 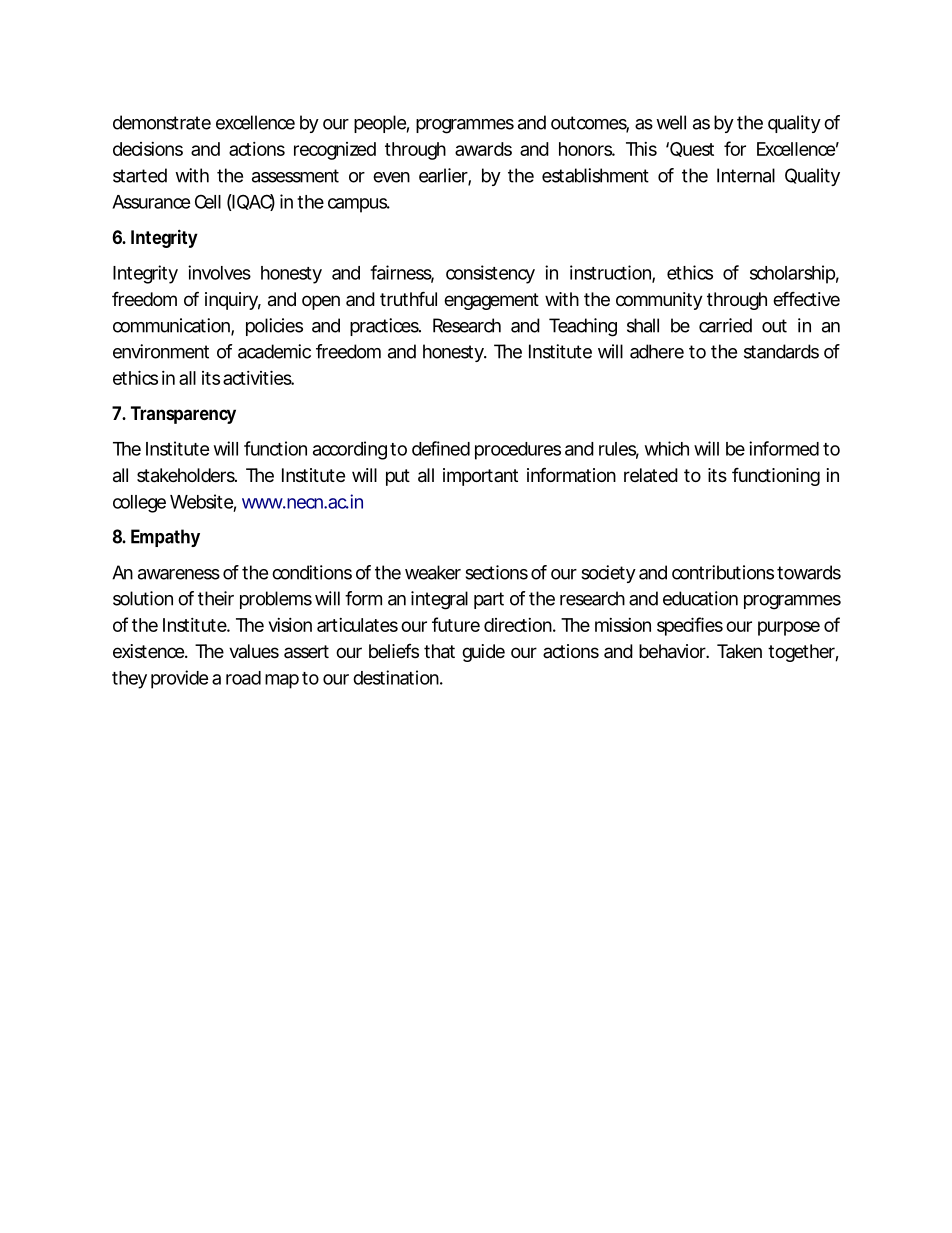 What do you see at coordinates (243, 678) in the screenshot?
I see `road` at bounding box center [243, 678].
